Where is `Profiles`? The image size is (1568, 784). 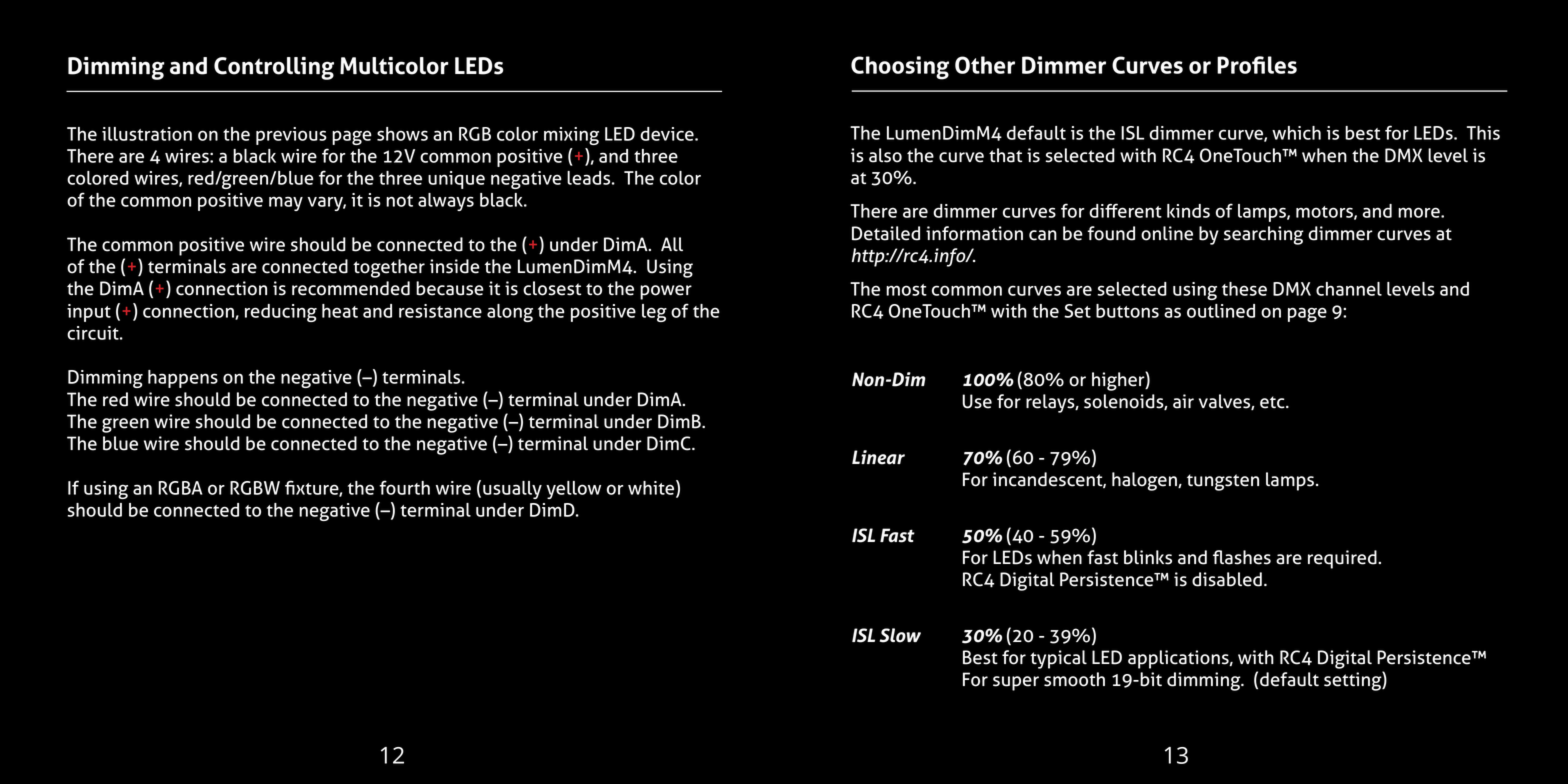
Profiles is located at coordinates (1257, 65).
